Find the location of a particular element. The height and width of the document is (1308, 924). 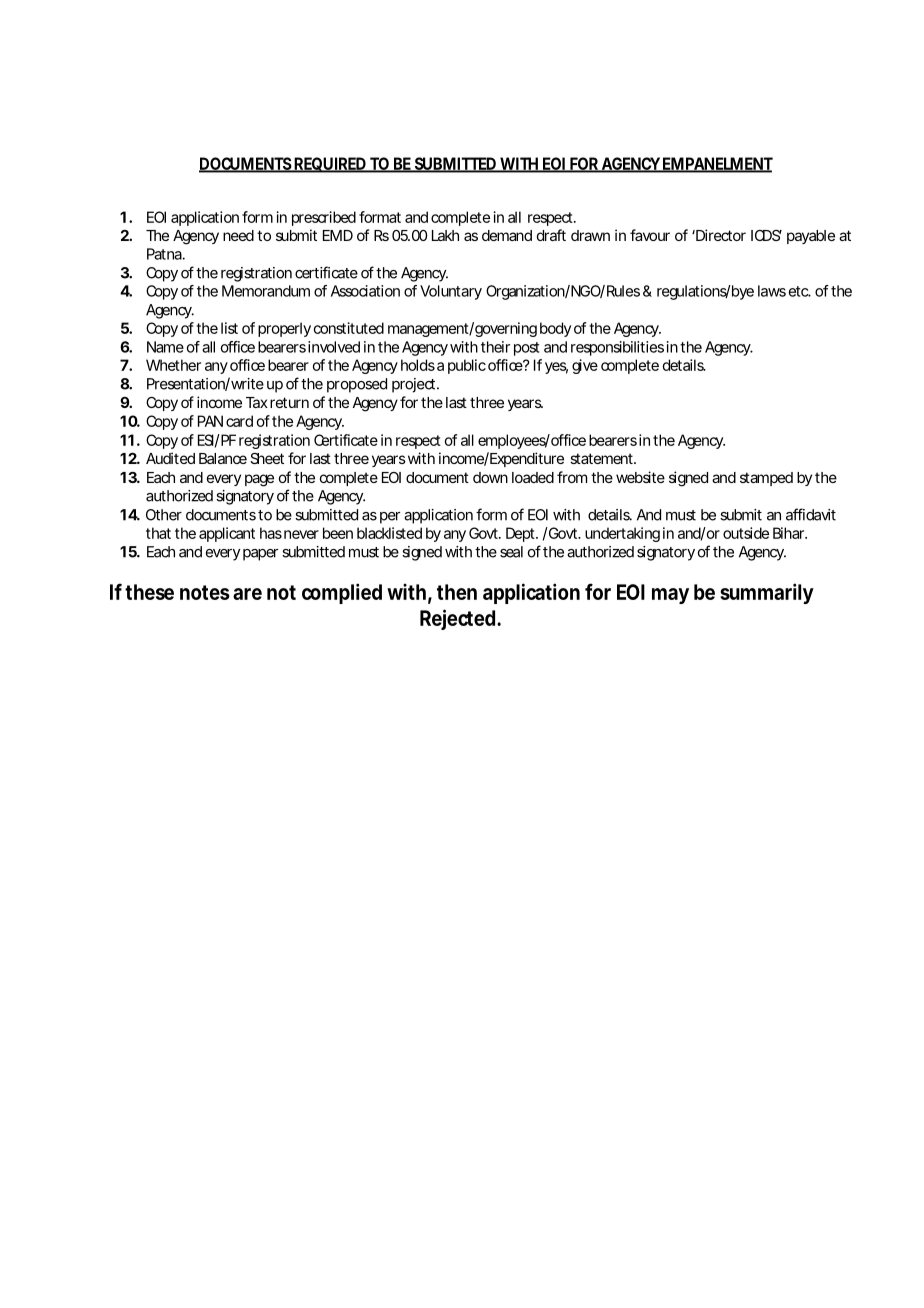

draft is located at coordinates (551, 235).
